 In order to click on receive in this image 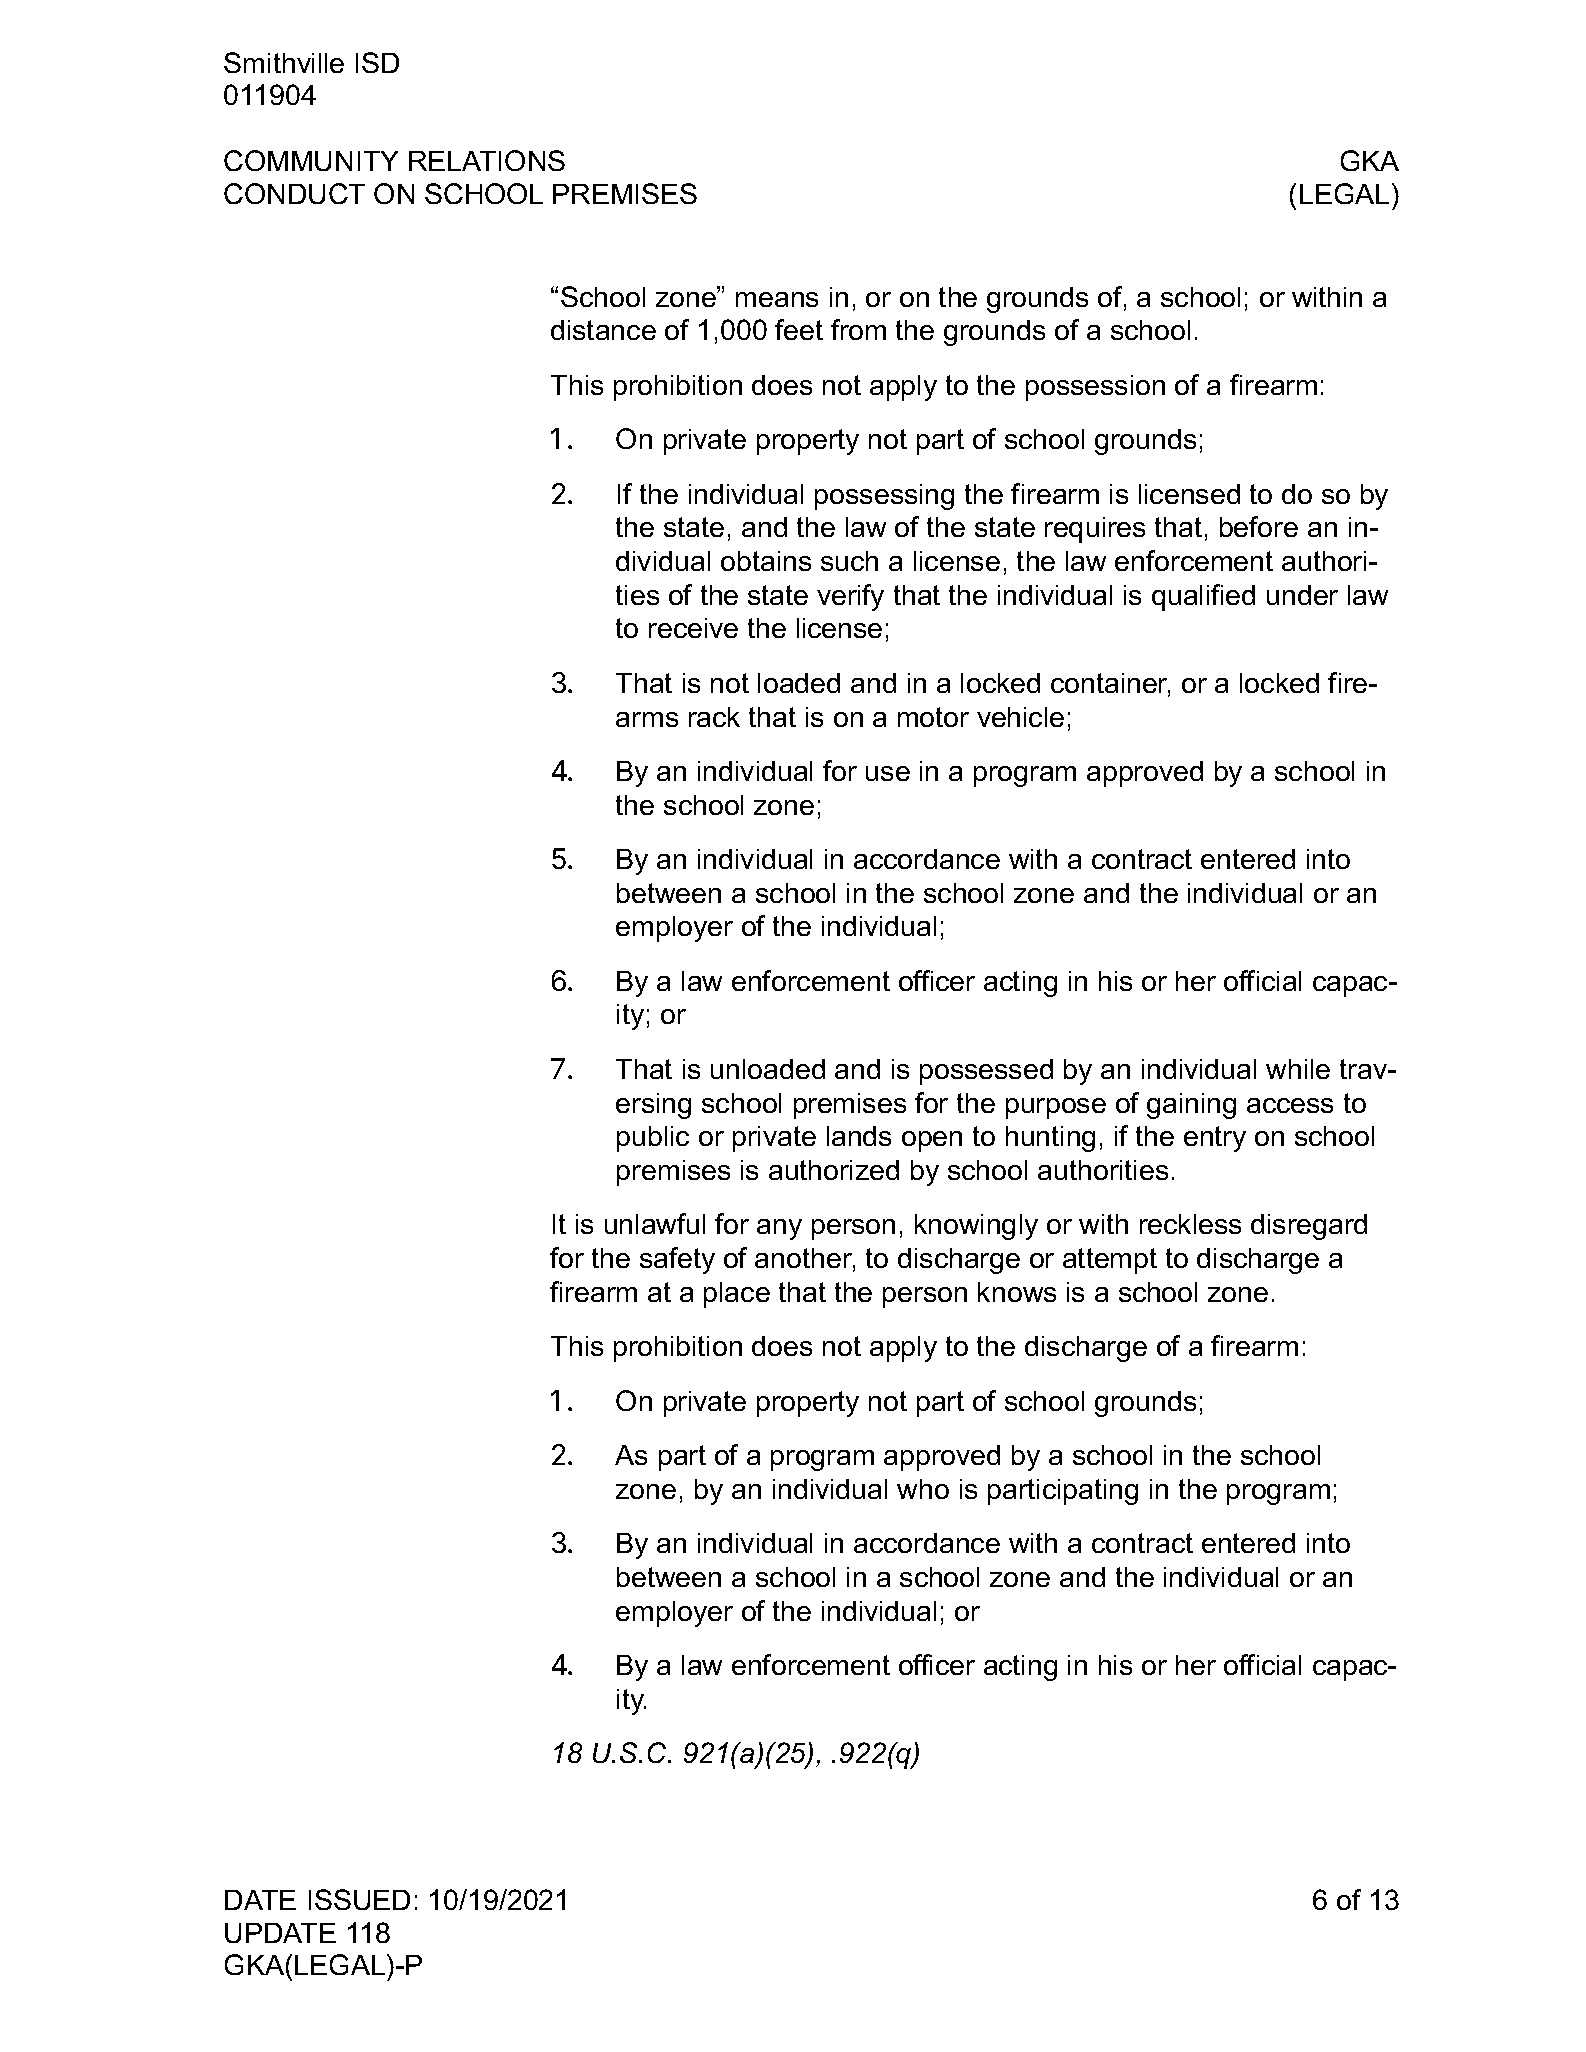, I will do `click(693, 628)`.
